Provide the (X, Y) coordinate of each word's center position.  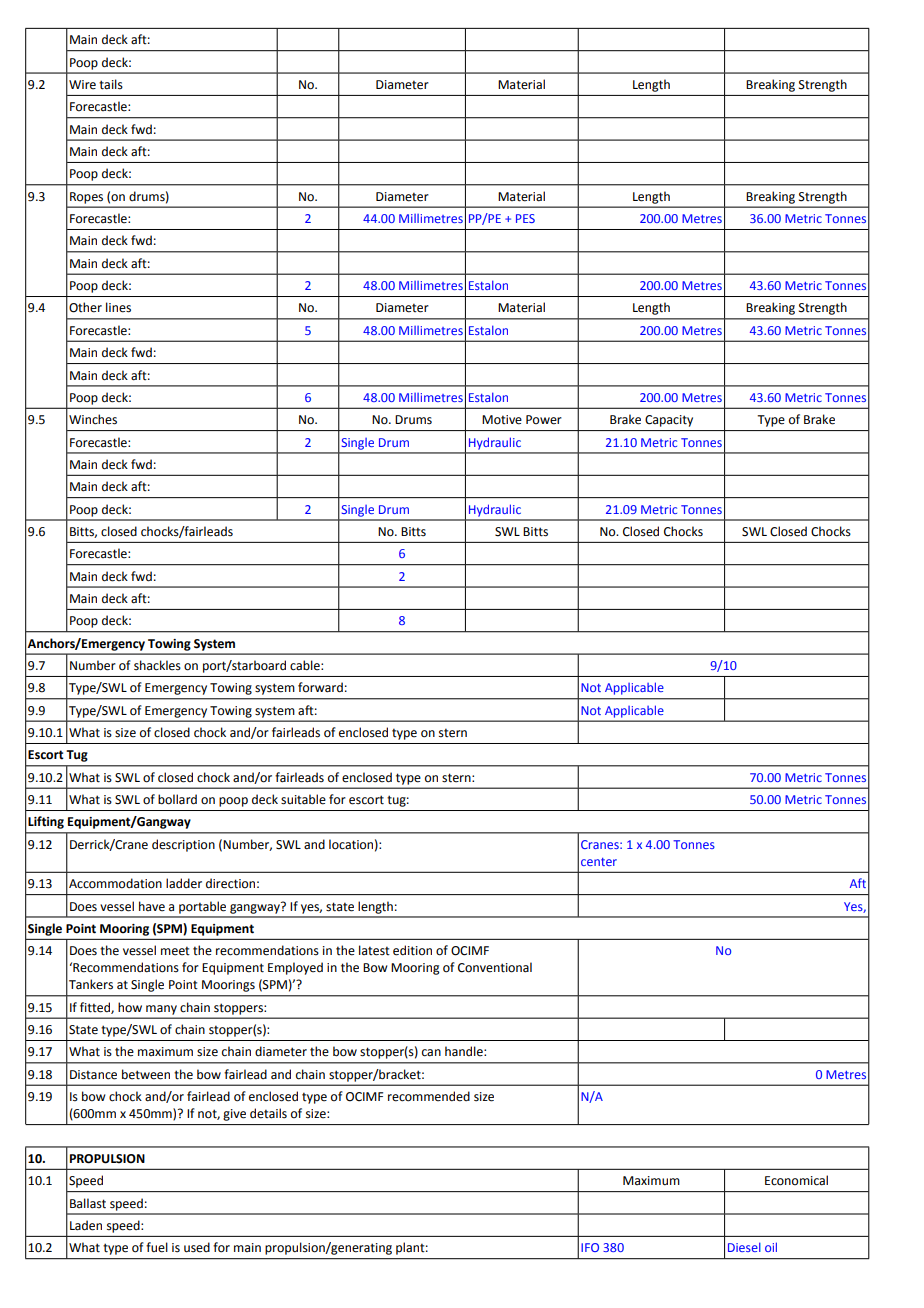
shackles (157, 665)
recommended (429, 1096)
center (599, 862)
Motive (502, 420)
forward (320, 687)
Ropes (86, 198)
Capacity (669, 421)
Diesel (744, 1247)
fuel (157, 1247)
